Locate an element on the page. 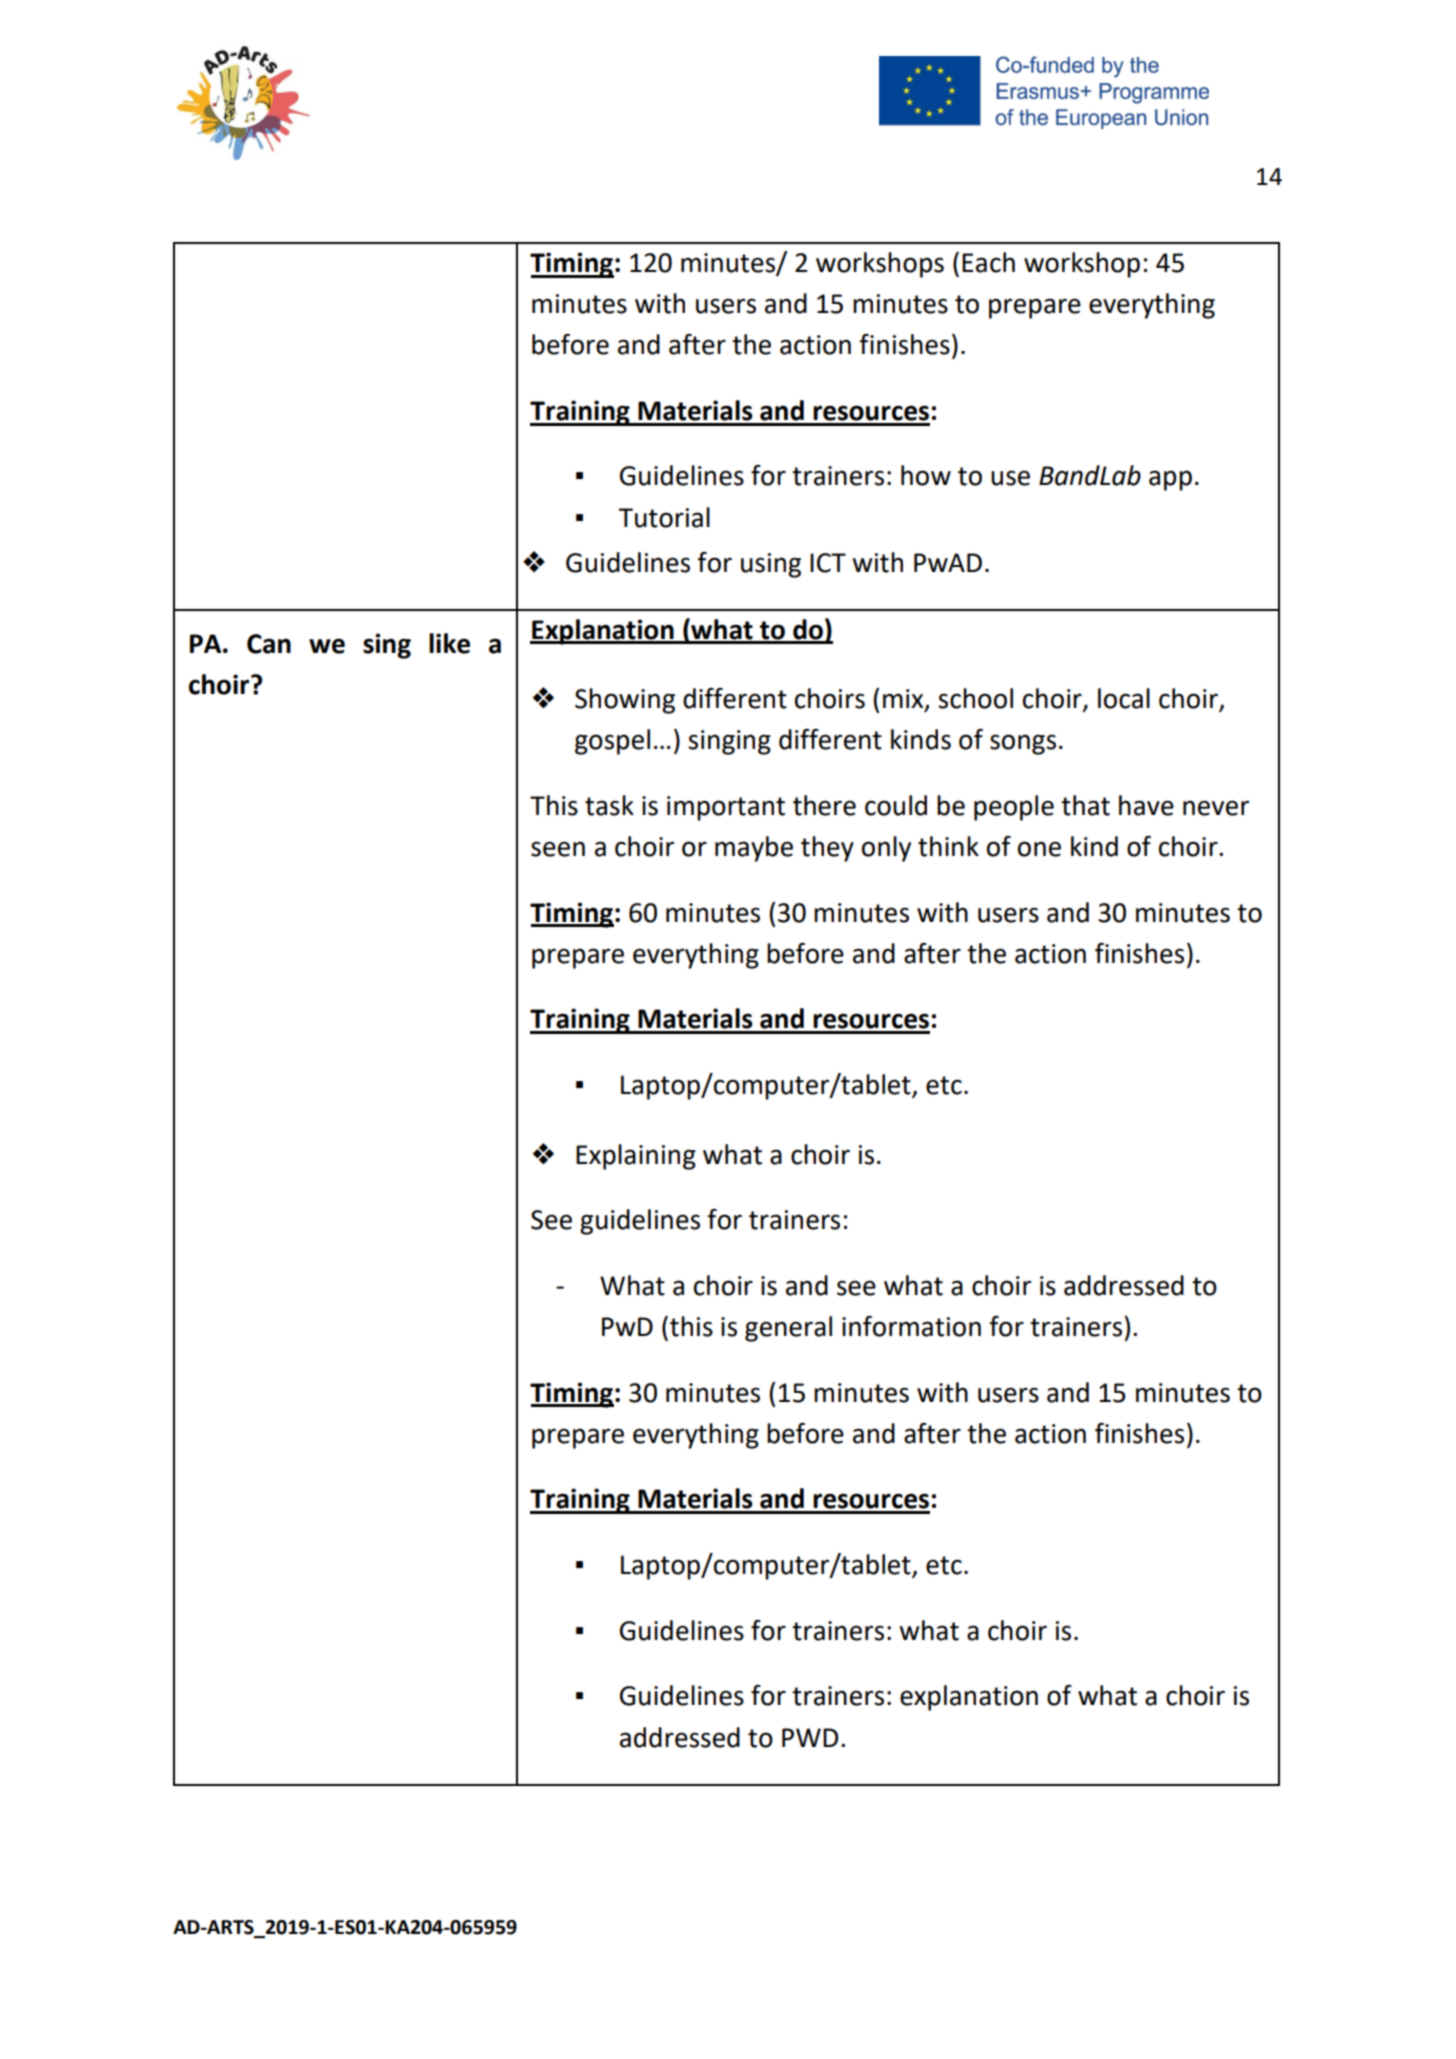 This page has height=2059, width=1456. Explaining is located at coordinates (636, 1157).
